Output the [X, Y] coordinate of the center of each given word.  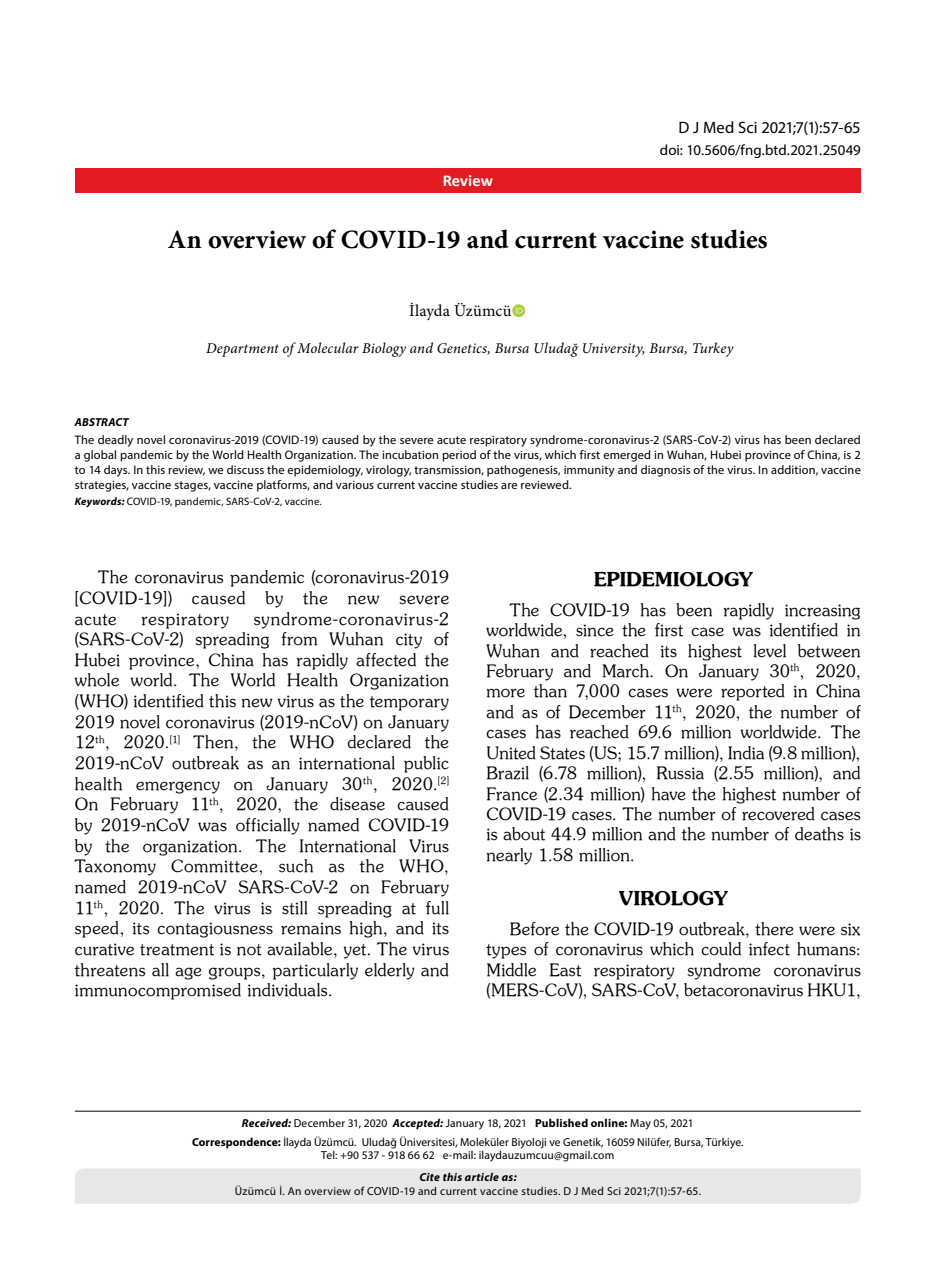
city [409, 641]
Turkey [713, 349]
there [774, 929]
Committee [215, 866]
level [770, 651]
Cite [430, 1177]
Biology [384, 349]
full [437, 908]
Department [242, 350]
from [299, 639]
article [482, 1176]
